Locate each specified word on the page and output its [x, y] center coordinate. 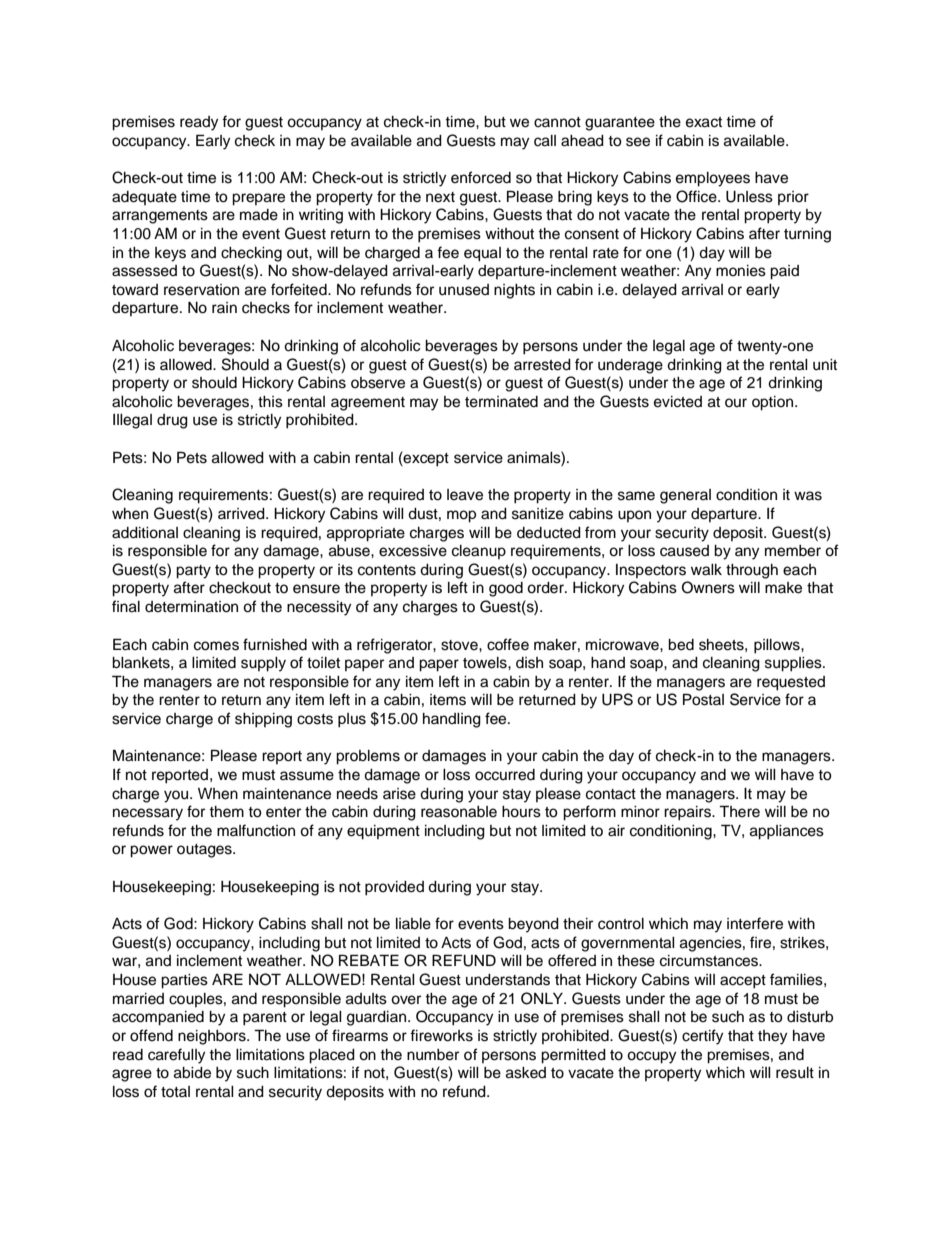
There [739, 811]
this [270, 402]
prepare [258, 199]
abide [192, 1073]
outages [205, 851]
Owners [708, 587]
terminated [501, 402]
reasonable [459, 812]
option [774, 403]
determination [191, 607]
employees [713, 179]
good [506, 589]
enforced [481, 177]
